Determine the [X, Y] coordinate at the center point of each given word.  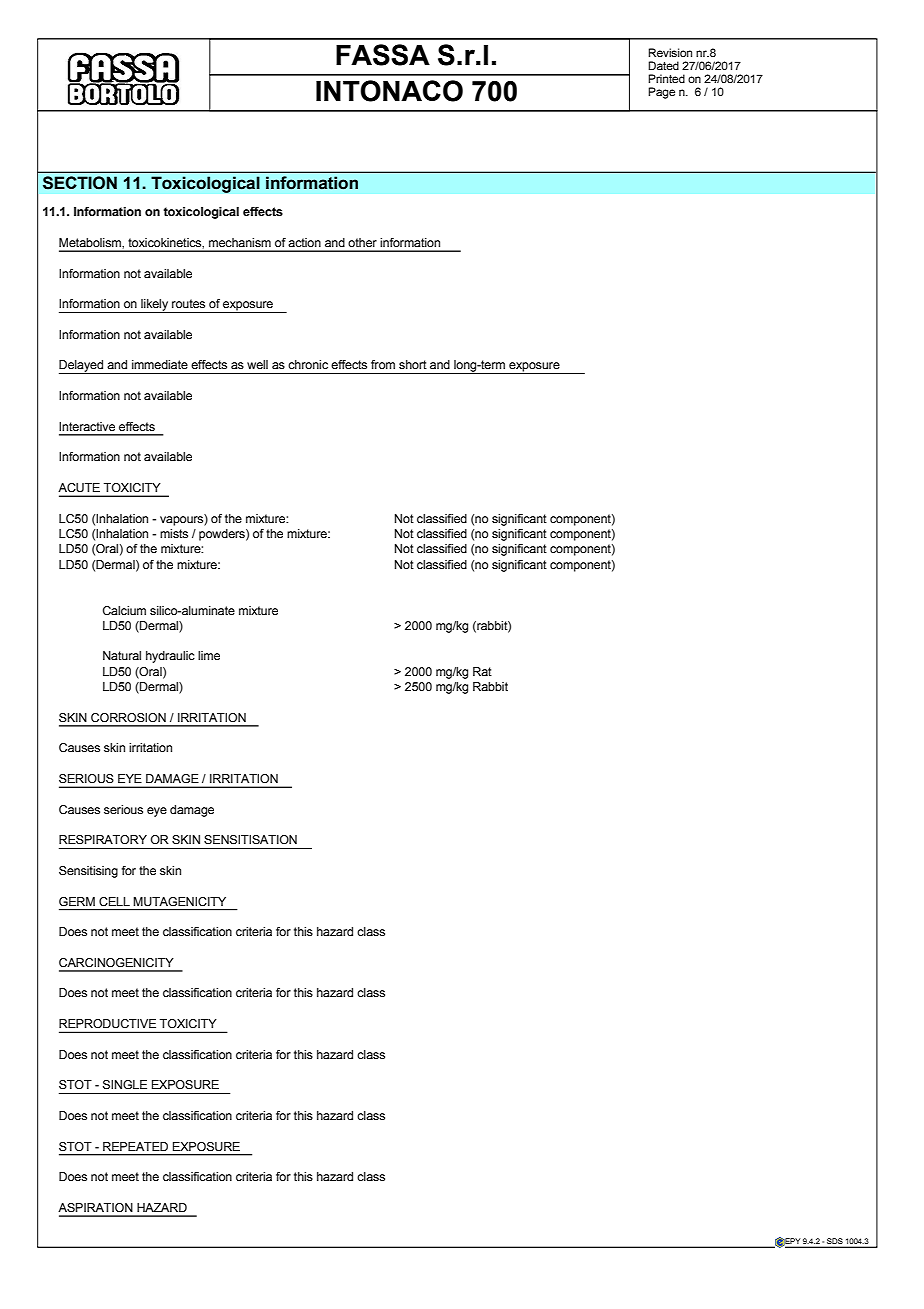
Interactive [87, 426]
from [383, 364]
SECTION [80, 183]
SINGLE [125, 1085]
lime [209, 655]
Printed [666, 78]
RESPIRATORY [103, 839]
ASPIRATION [95, 1207]
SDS [835, 1242]
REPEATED [135, 1146]
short [413, 364]
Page [661, 93]
